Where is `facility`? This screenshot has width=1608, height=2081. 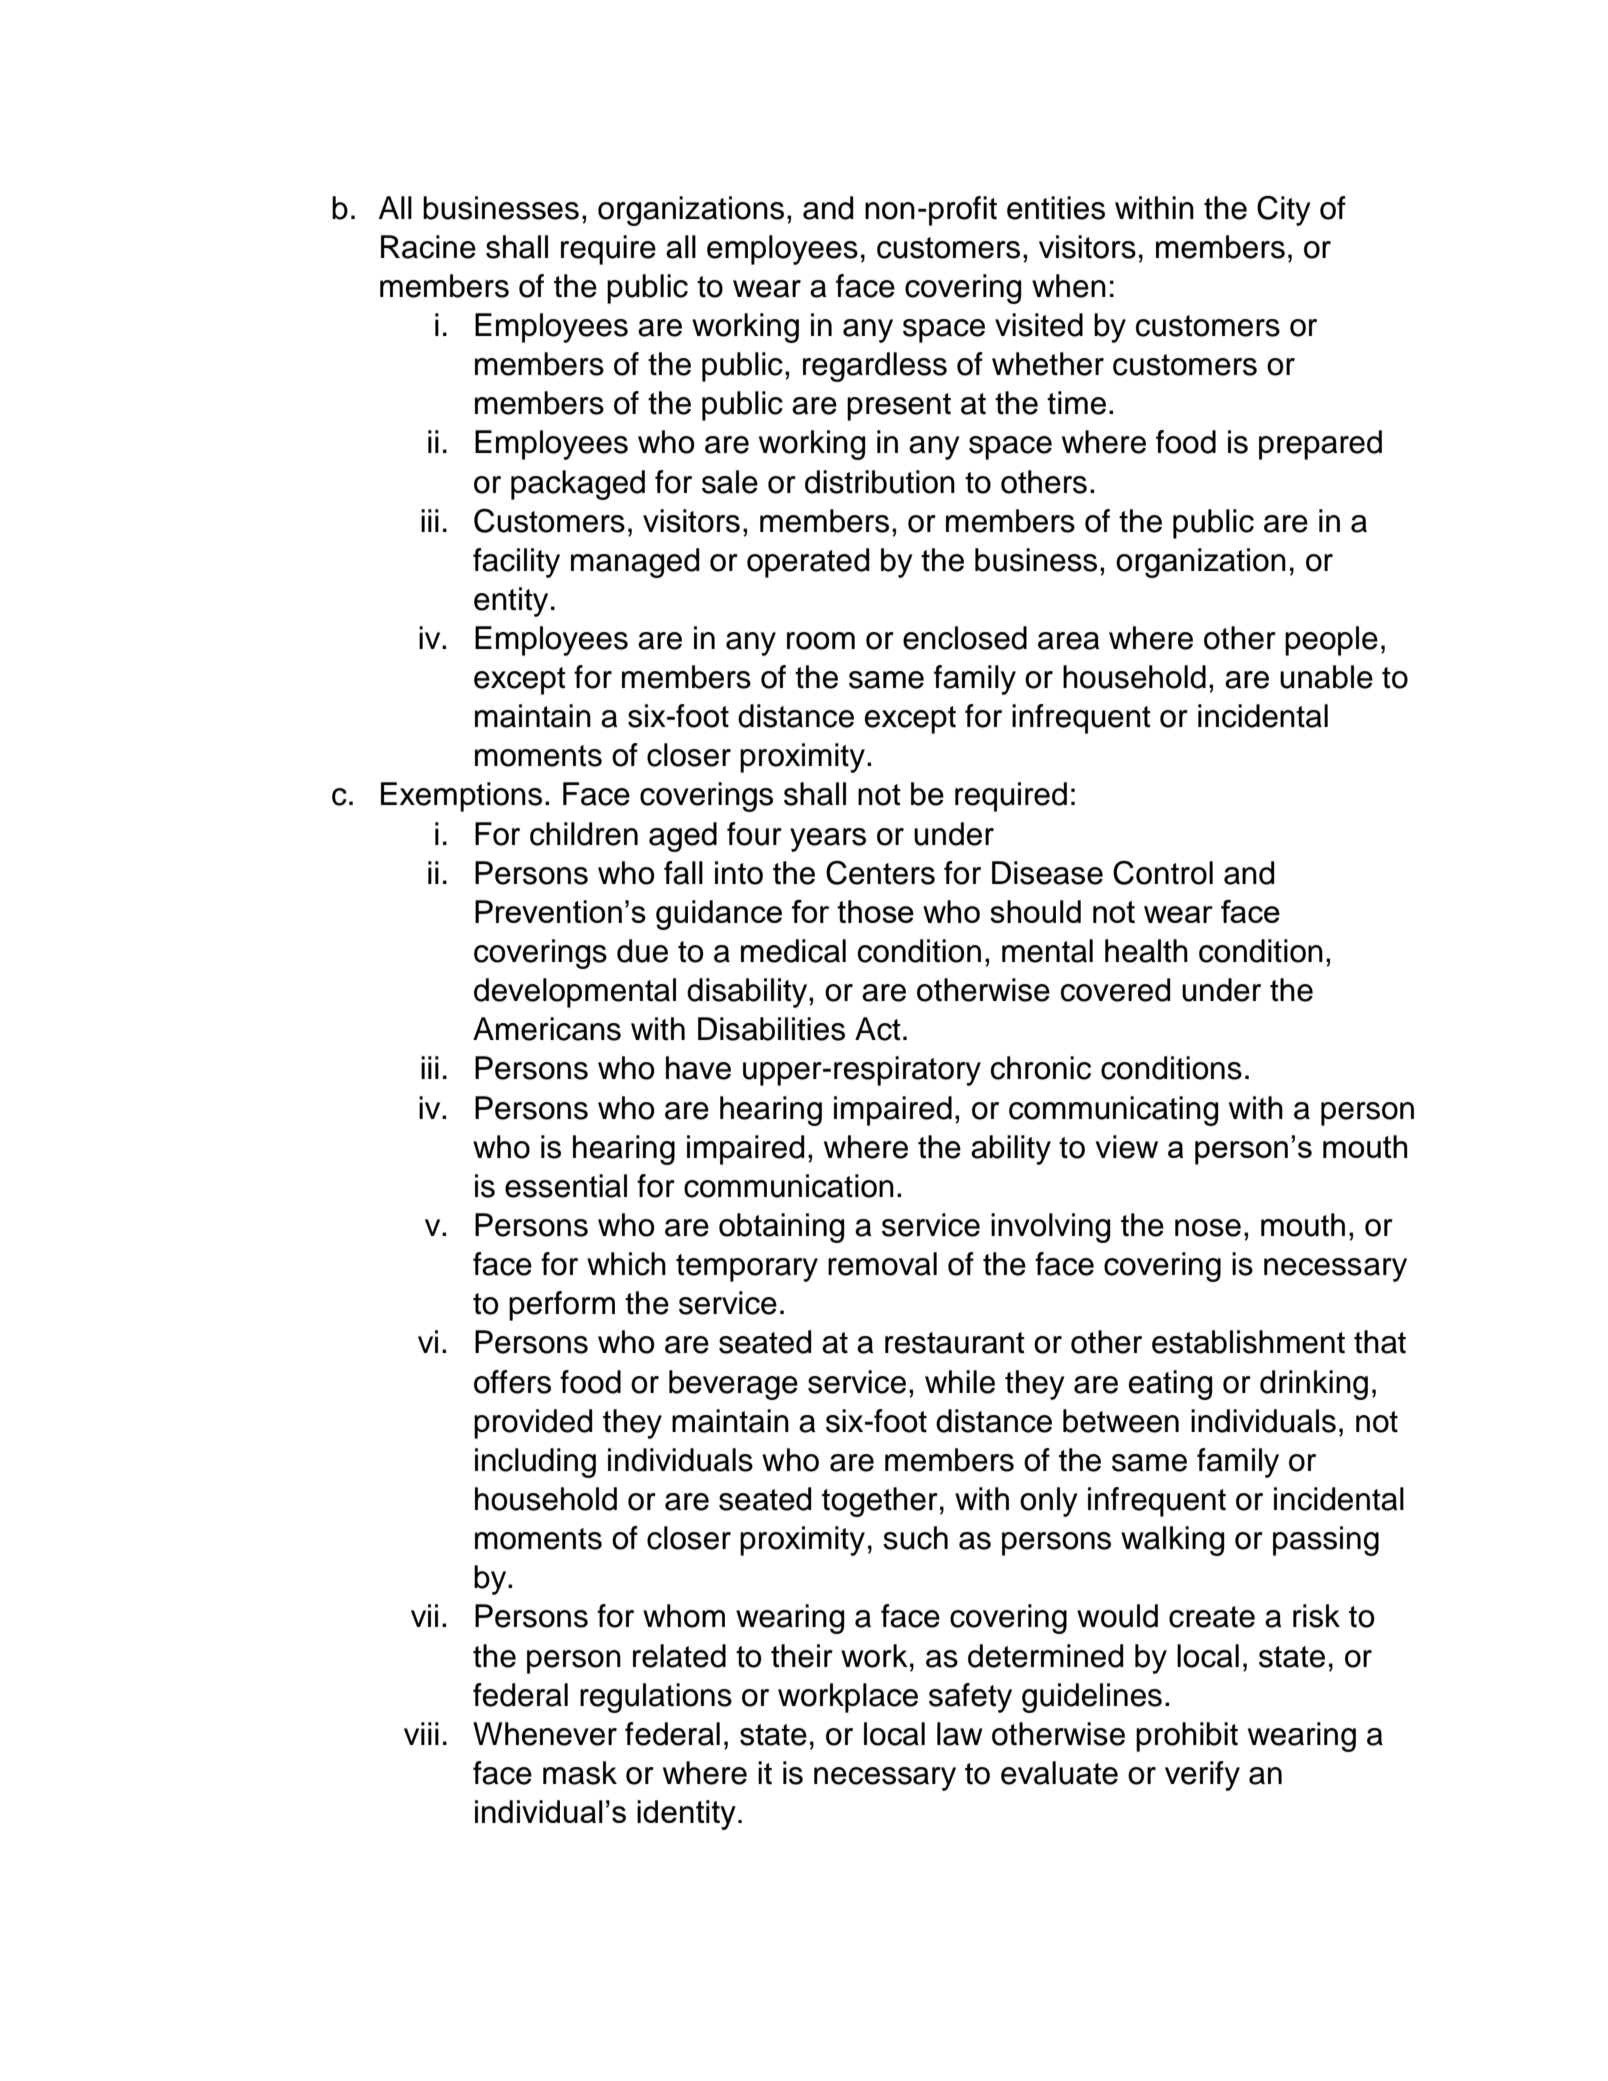 facility is located at coordinates (516, 563).
